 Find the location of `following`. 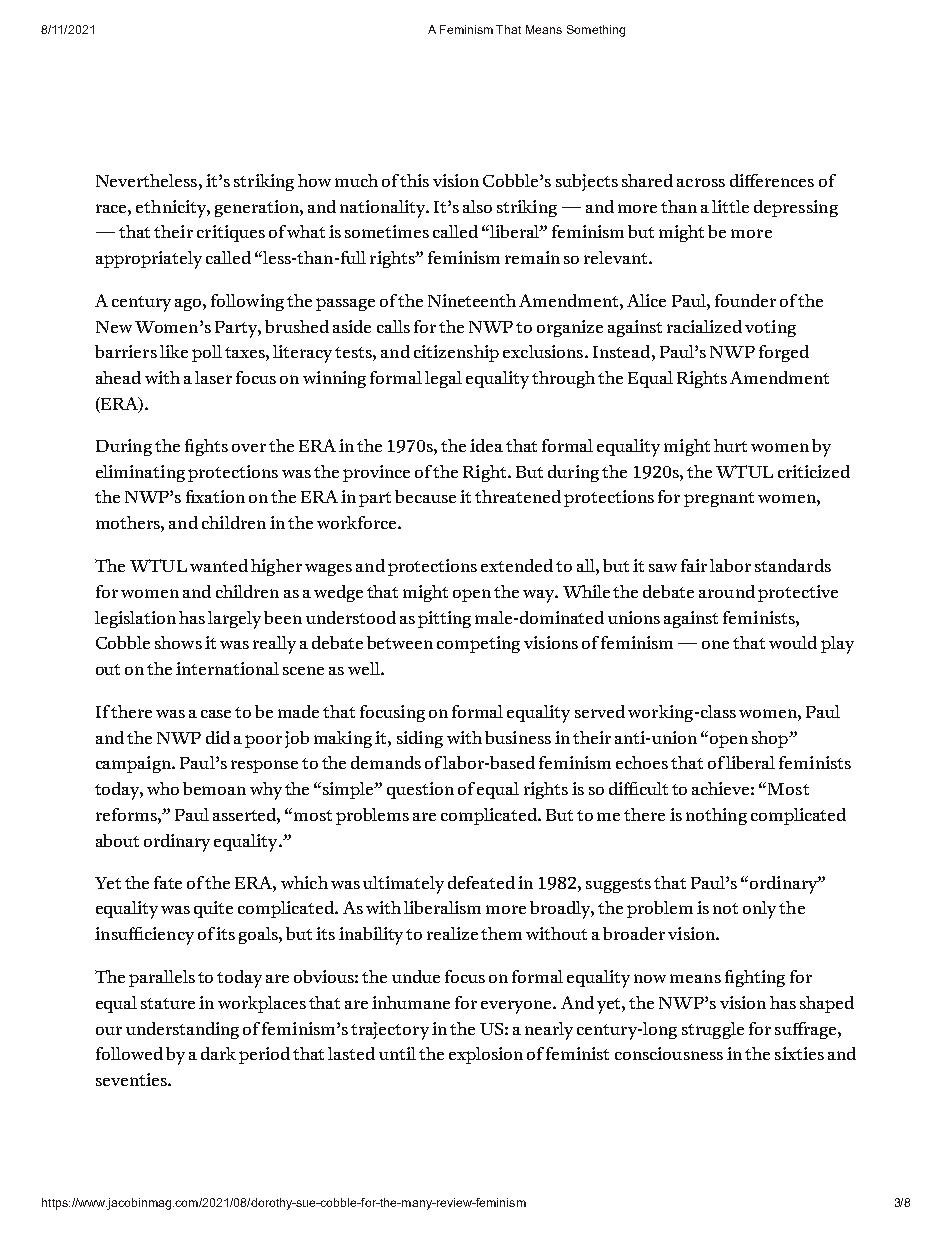

following is located at coordinates (247, 302).
